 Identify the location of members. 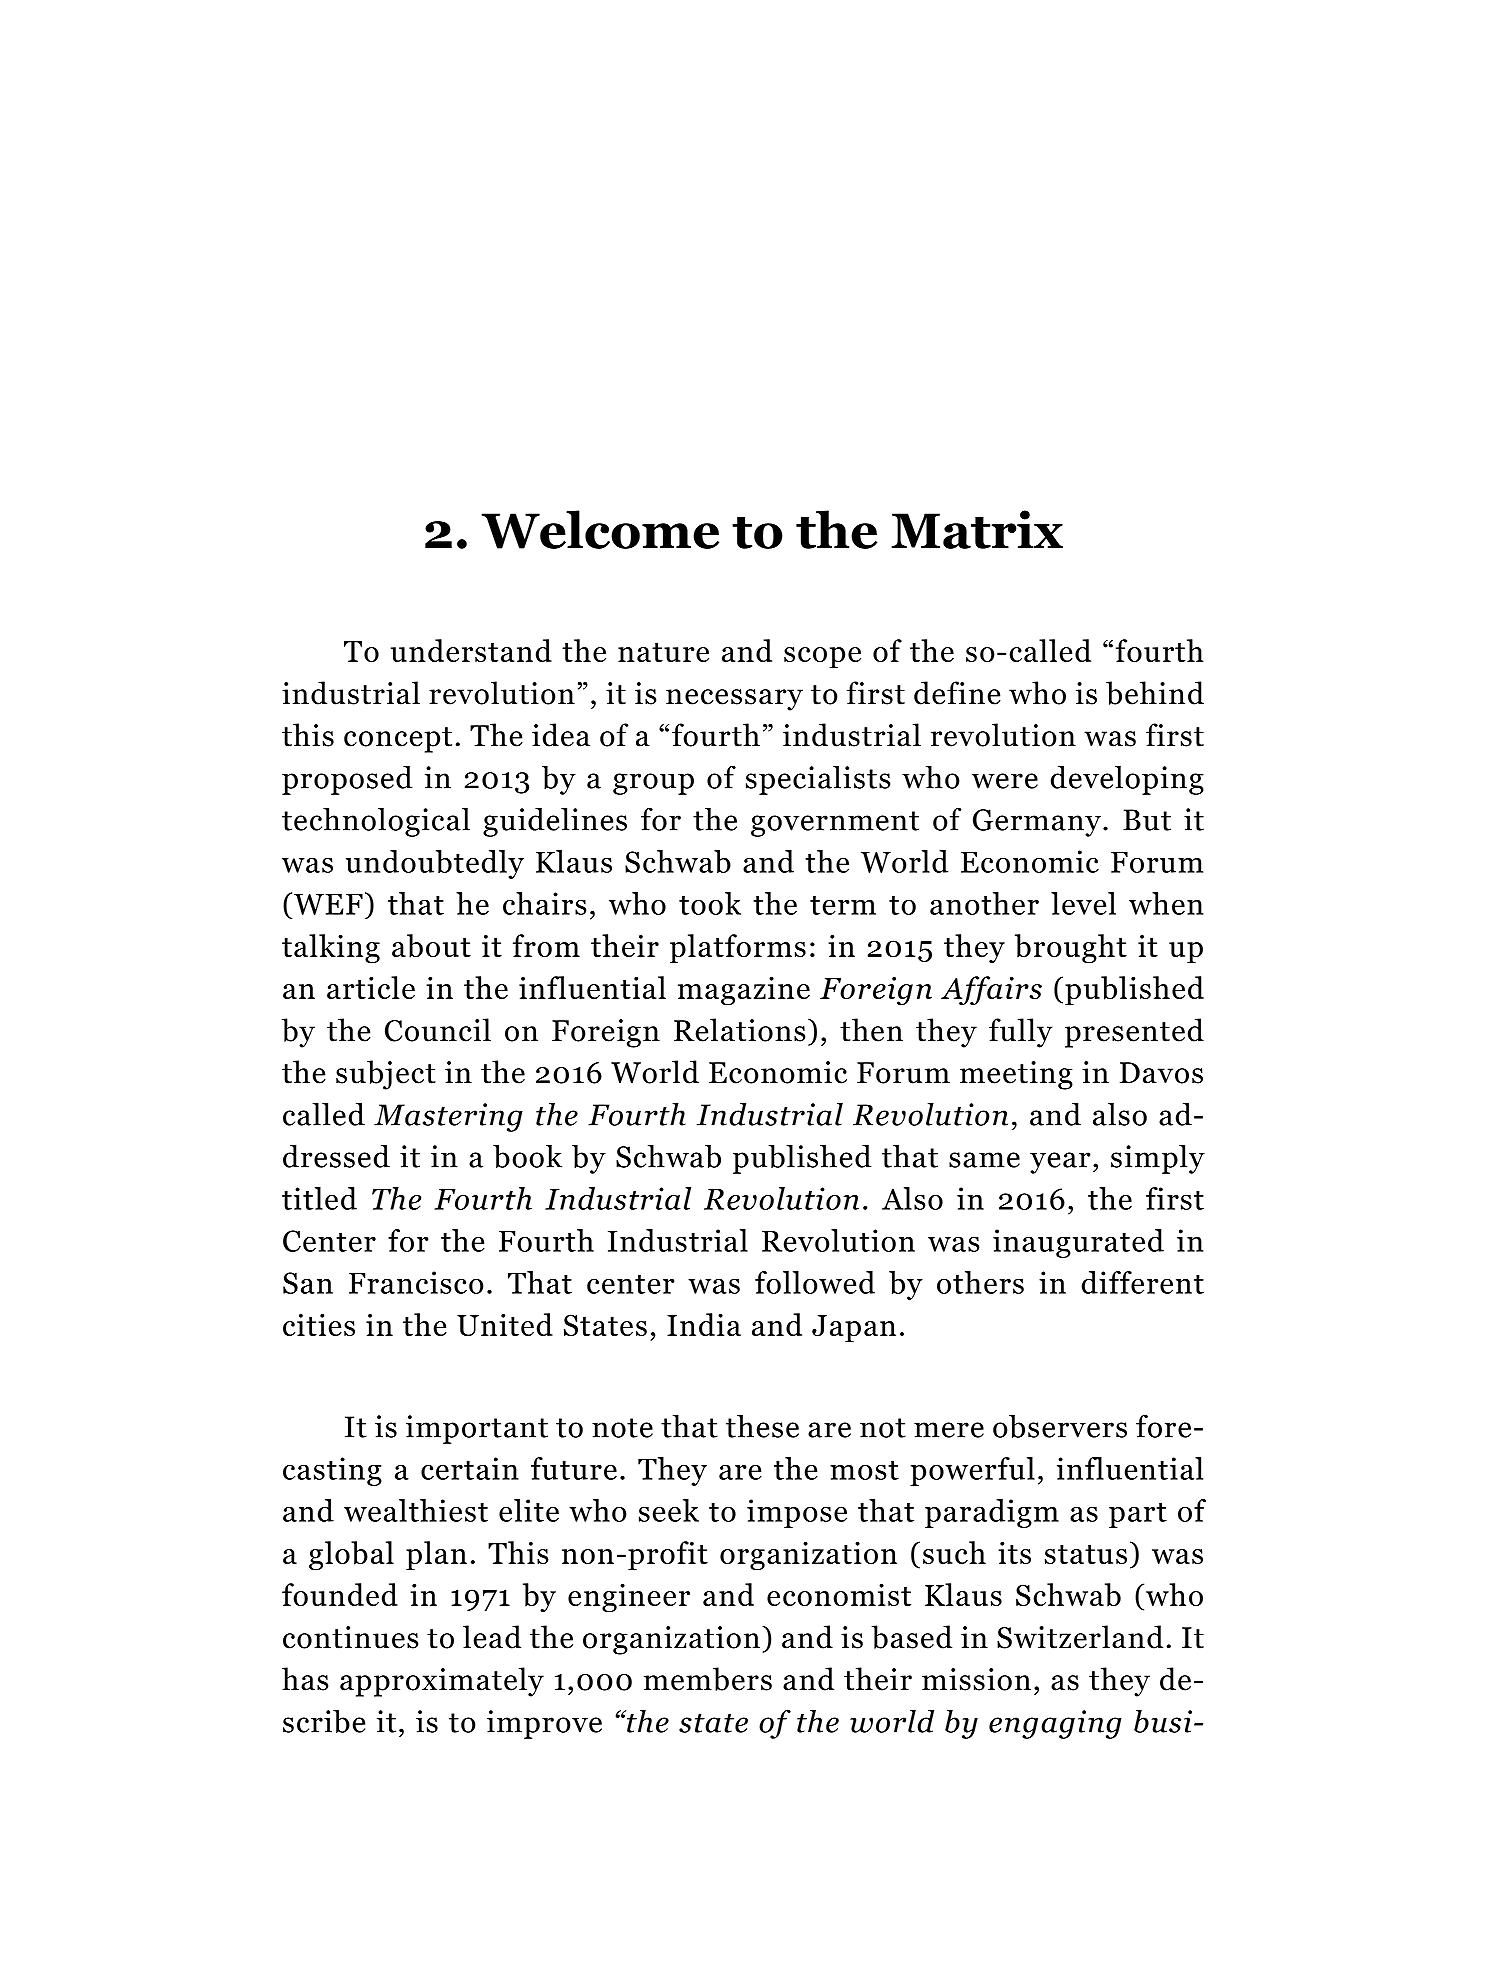
(708, 1679).
